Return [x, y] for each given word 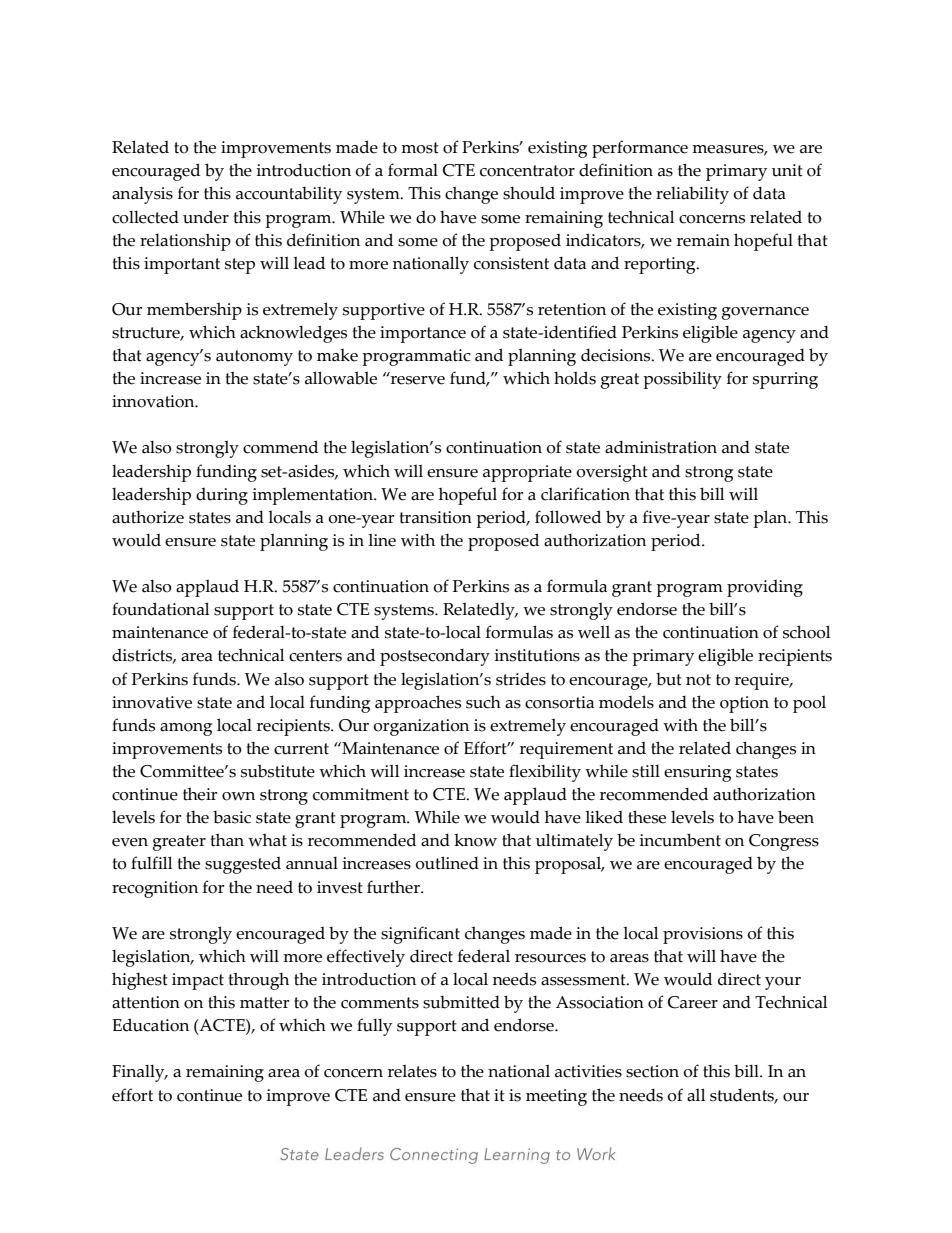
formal [413, 170]
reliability [692, 195]
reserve [418, 380]
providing [765, 588]
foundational [160, 609]
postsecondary [435, 657]
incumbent [680, 840]
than [227, 840]
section [652, 1071]
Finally [139, 1073]
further [394, 887]
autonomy [254, 358]
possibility [682, 380]
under [206, 217]
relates [412, 1071]
